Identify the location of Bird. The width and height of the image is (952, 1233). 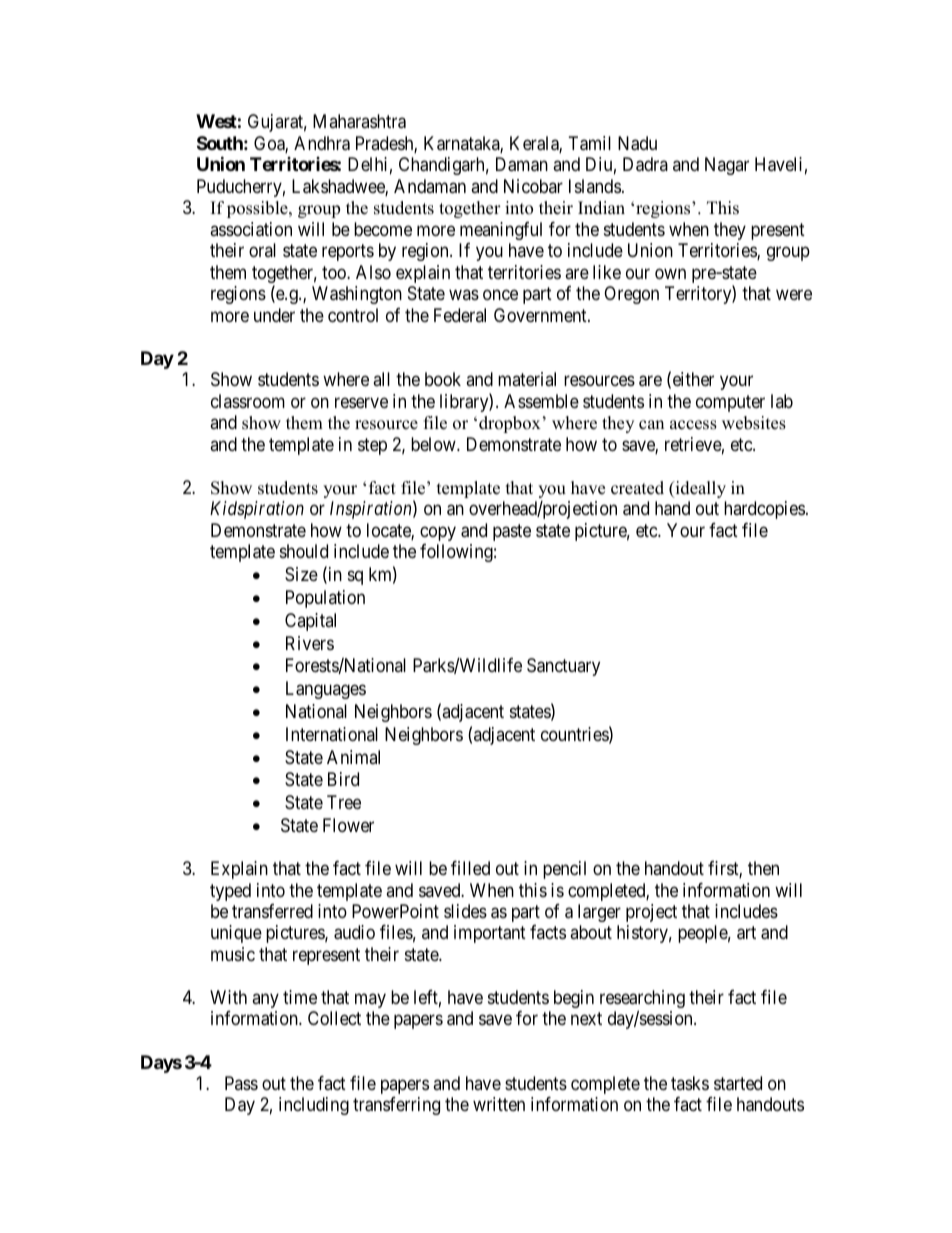
(343, 779).
